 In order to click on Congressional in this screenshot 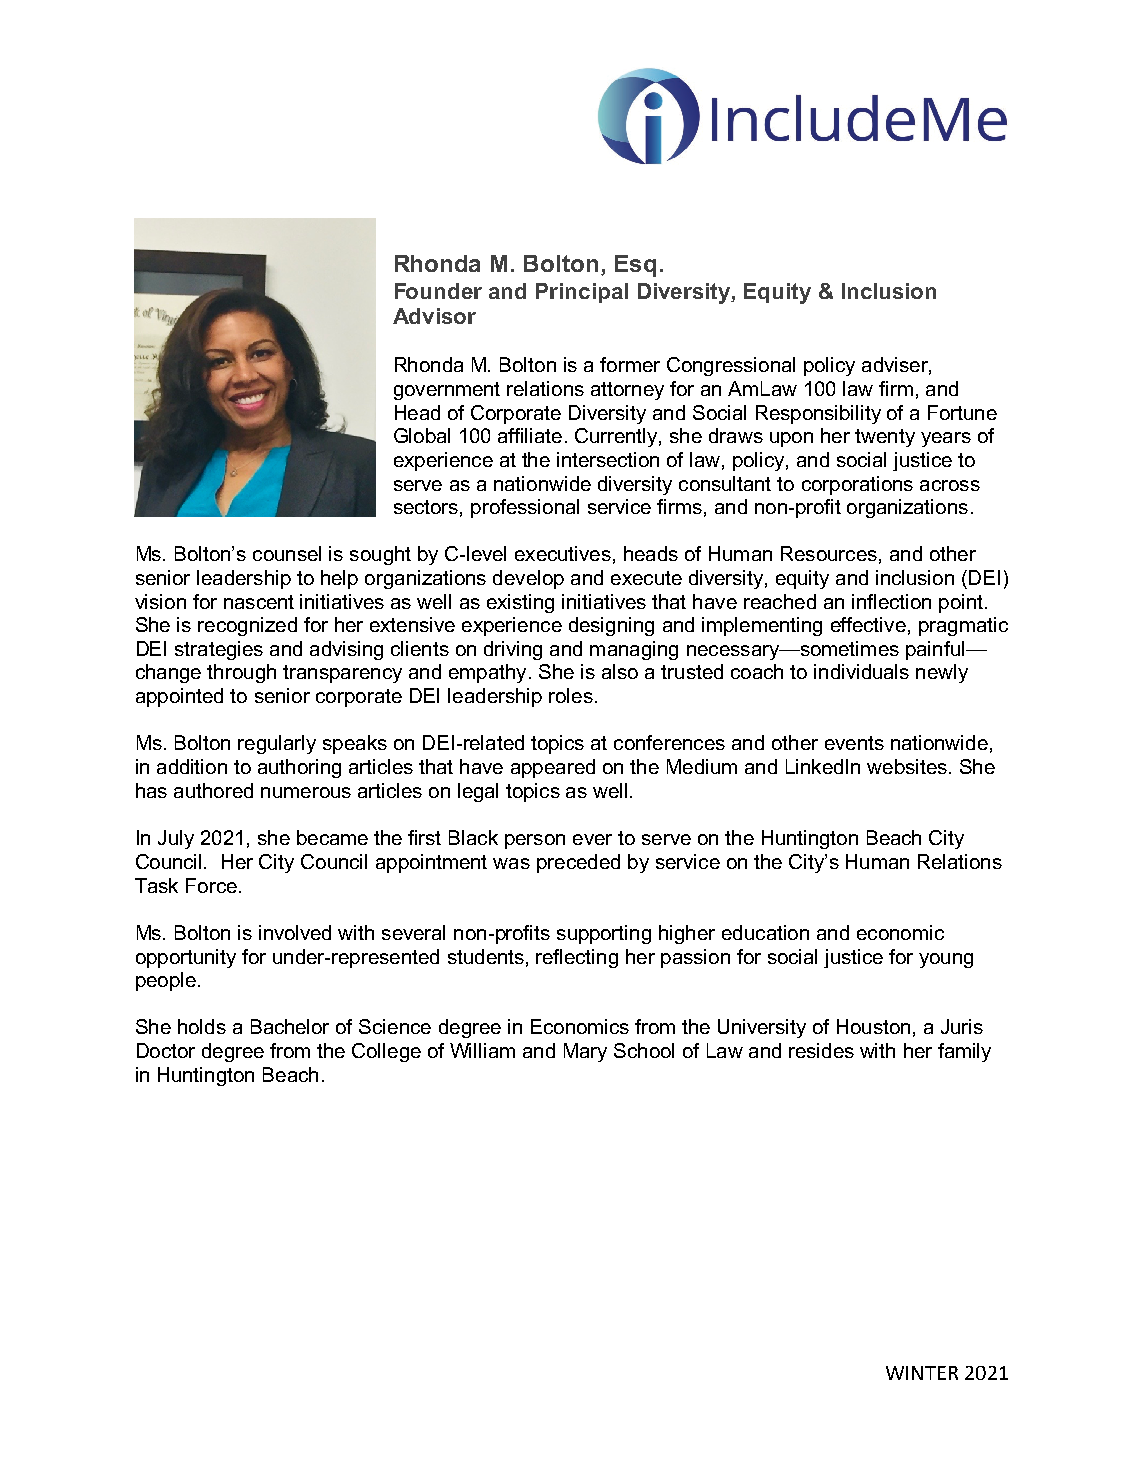, I will do `click(731, 366)`.
